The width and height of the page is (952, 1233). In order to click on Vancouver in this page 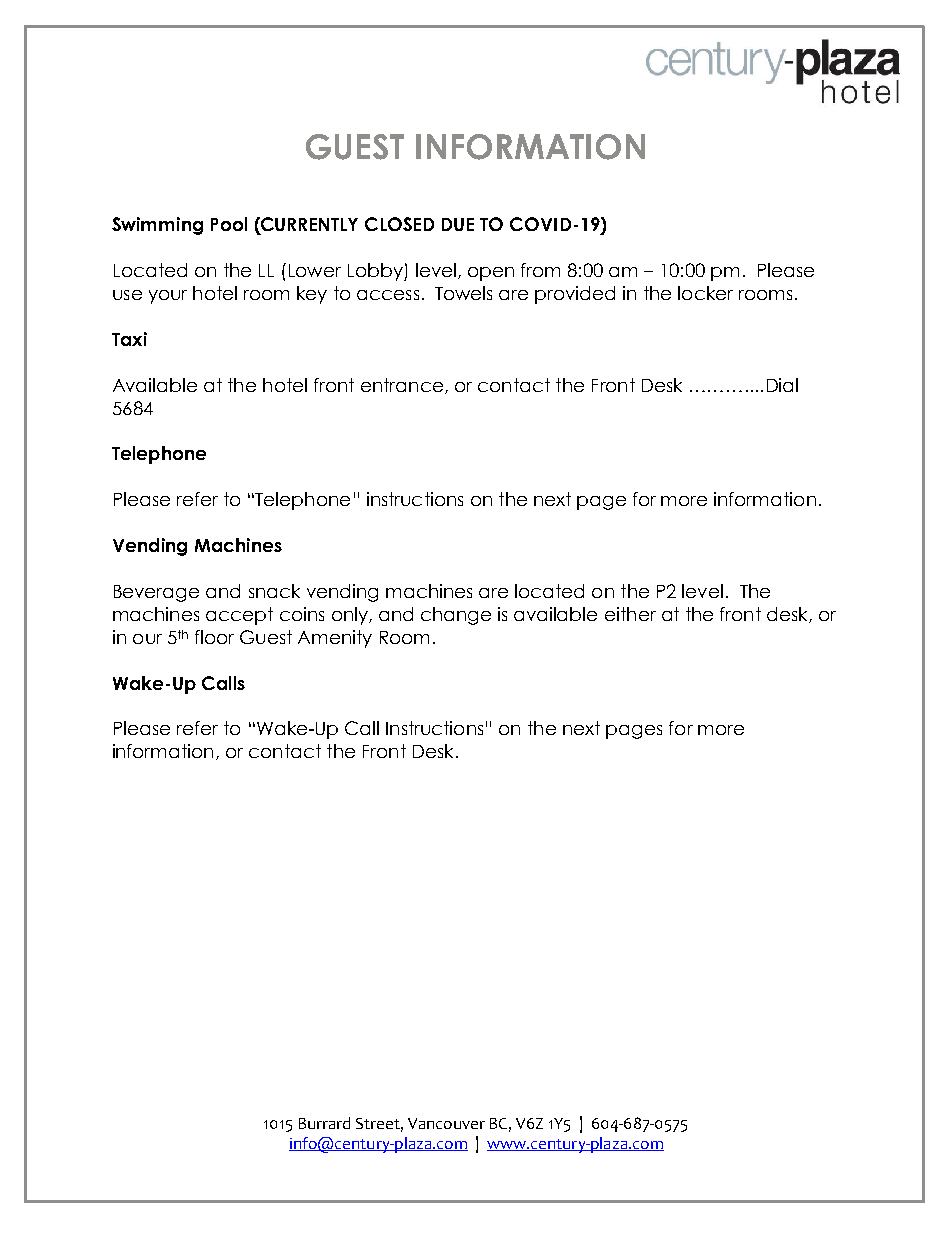, I will do `click(446, 1123)`.
